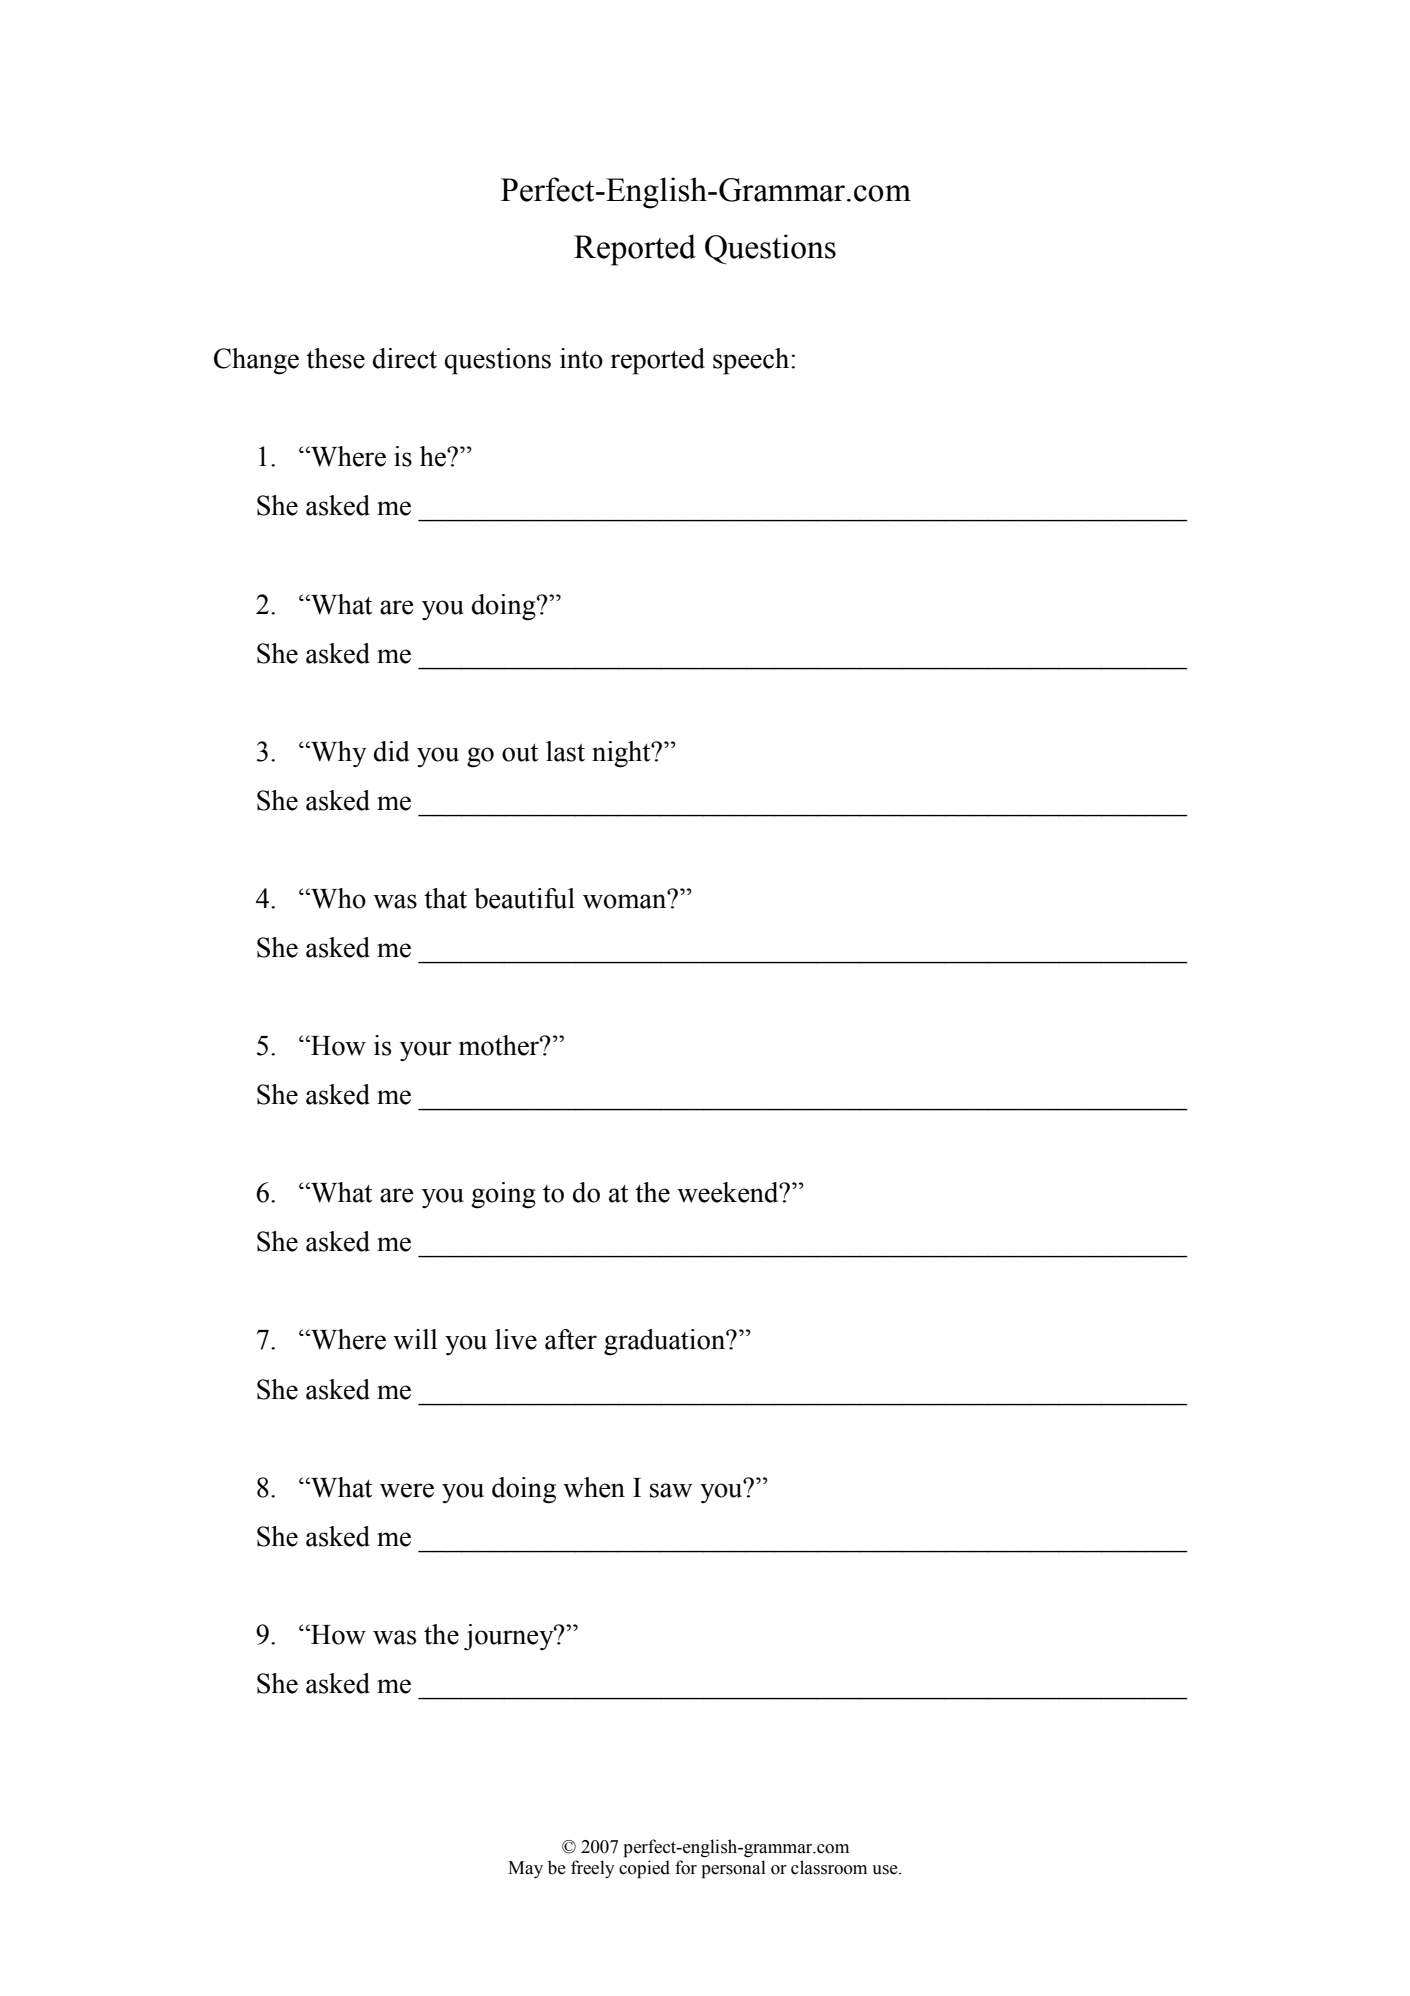 The image size is (1410, 1996). What do you see at coordinates (503, 1195) in the screenshot?
I see `going` at bounding box center [503, 1195].
